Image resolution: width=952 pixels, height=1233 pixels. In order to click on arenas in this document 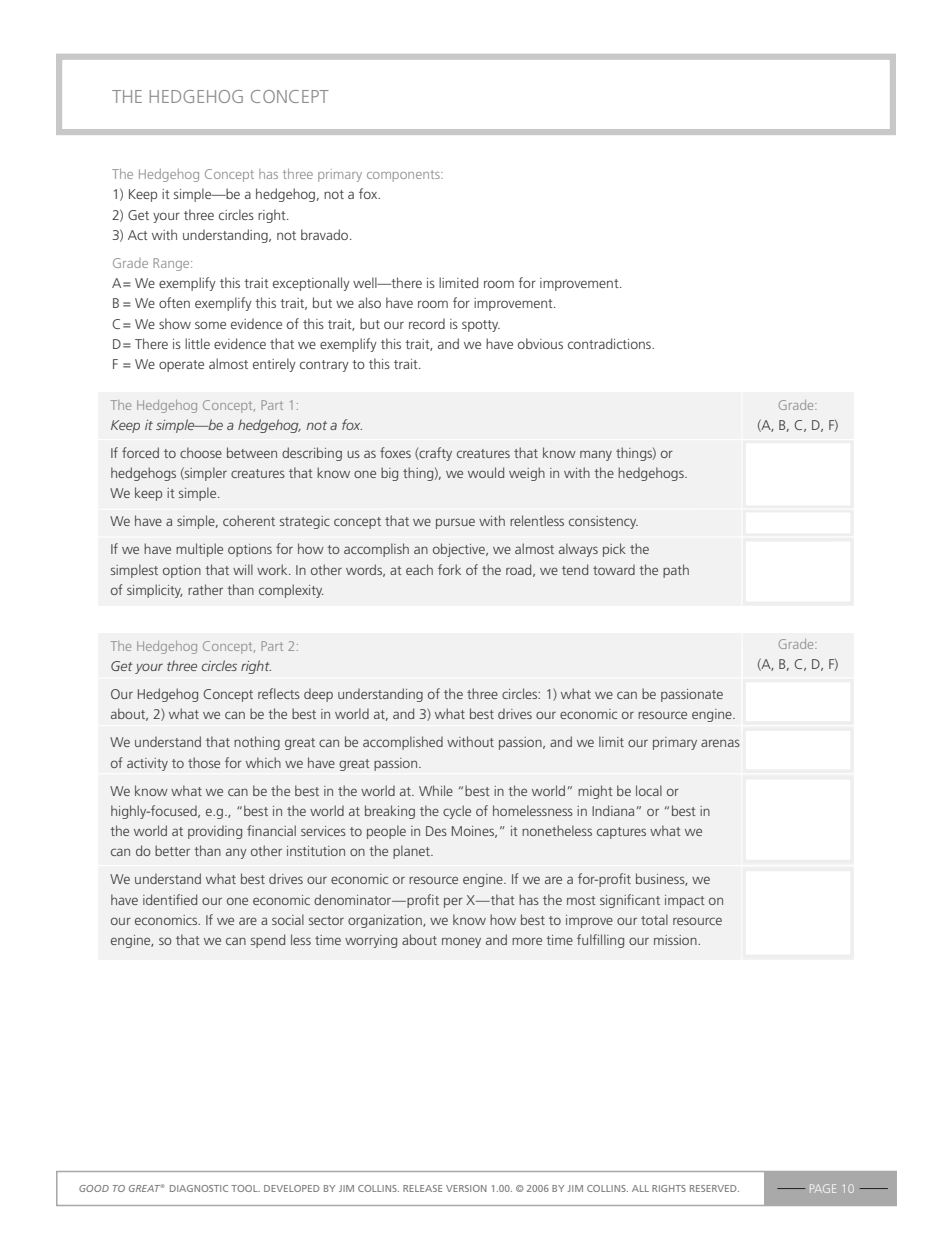, I will do `click(720, 743)`.
